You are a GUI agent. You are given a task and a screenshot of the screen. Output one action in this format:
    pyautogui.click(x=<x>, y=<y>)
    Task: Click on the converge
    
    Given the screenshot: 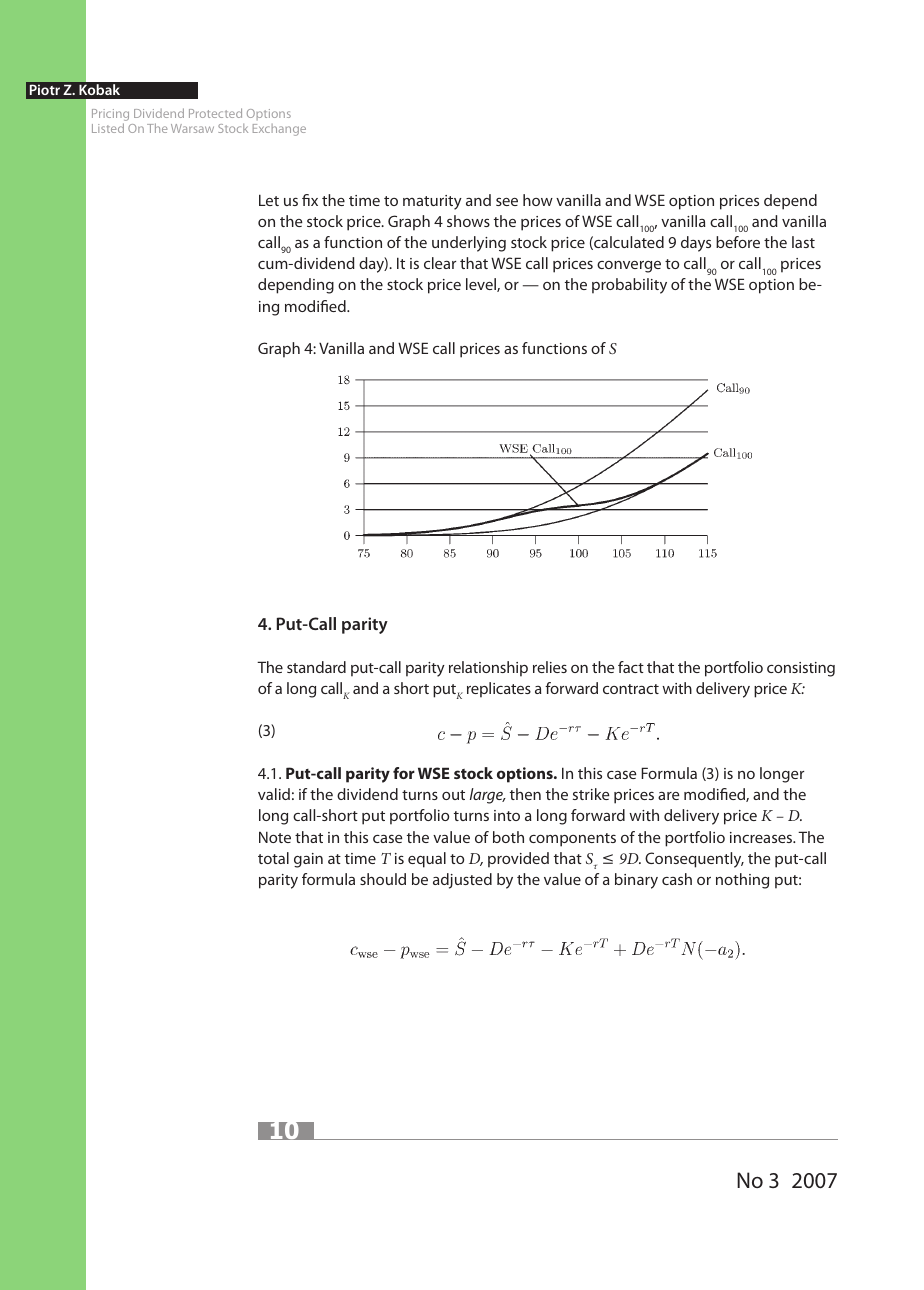 What is the action you would take?
    pyautogui.click(x=629, y=267)
